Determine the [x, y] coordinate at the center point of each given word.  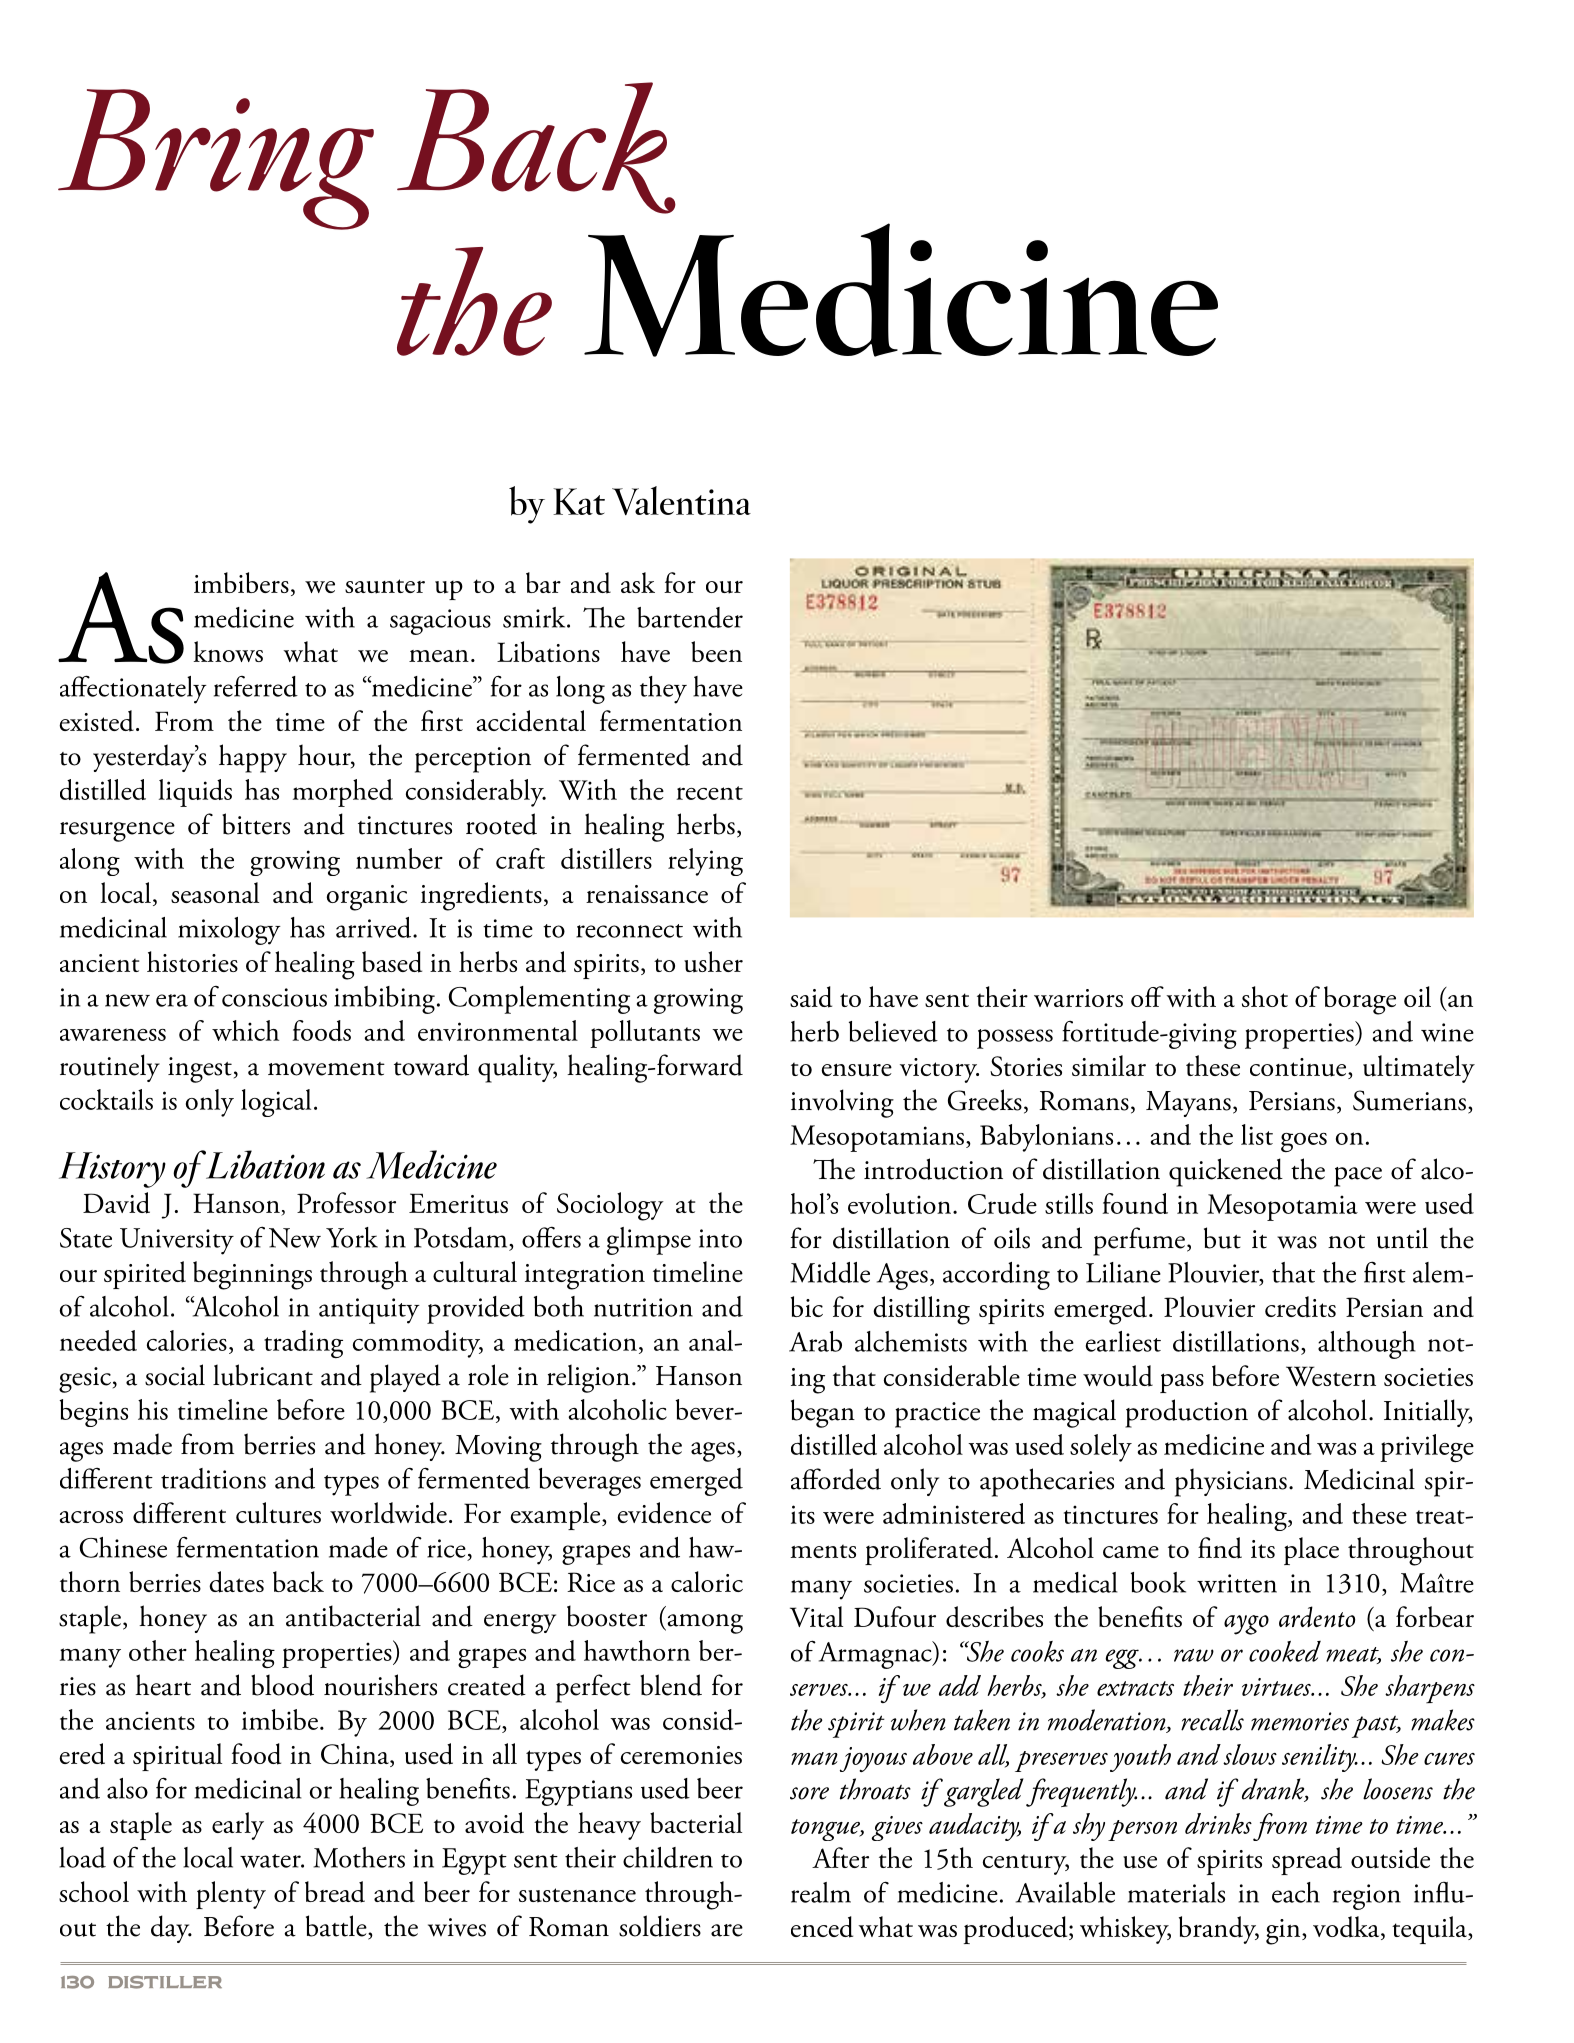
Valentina [681, 500]
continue [1299, 1068]
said [811, 997]
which [245, 1030]
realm [821, 1892]
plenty [231, 1895]
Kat [579, 501]
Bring [216, 159]
